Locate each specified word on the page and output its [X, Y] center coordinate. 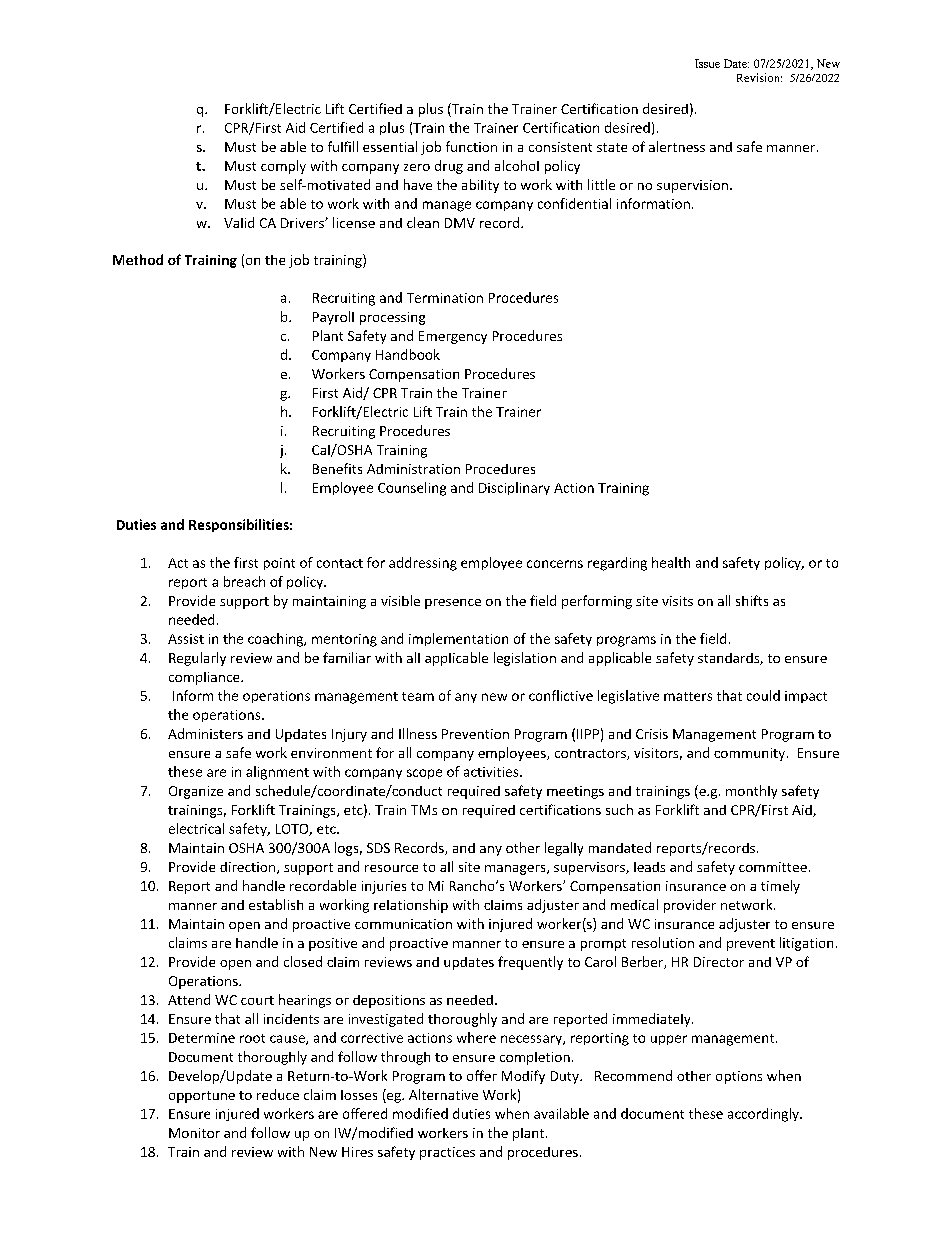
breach [244, 581]
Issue [707, 63]
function [471, 146]
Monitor [194, 1133]
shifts [752, 600]
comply [283, 167]
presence [453, 604]
